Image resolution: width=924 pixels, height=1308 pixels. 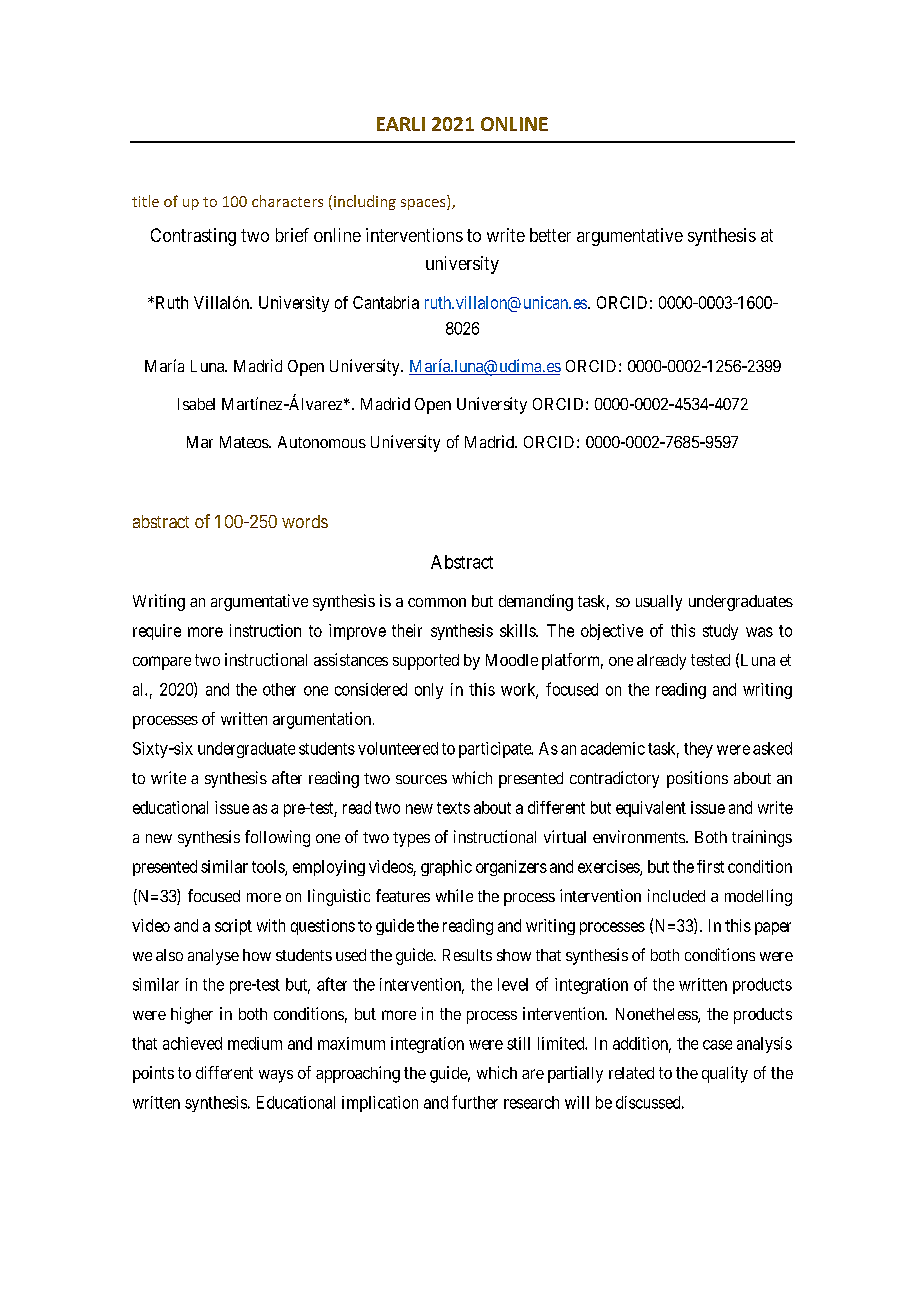 I want to click on Autonomous, so click(x=322, y=442).
